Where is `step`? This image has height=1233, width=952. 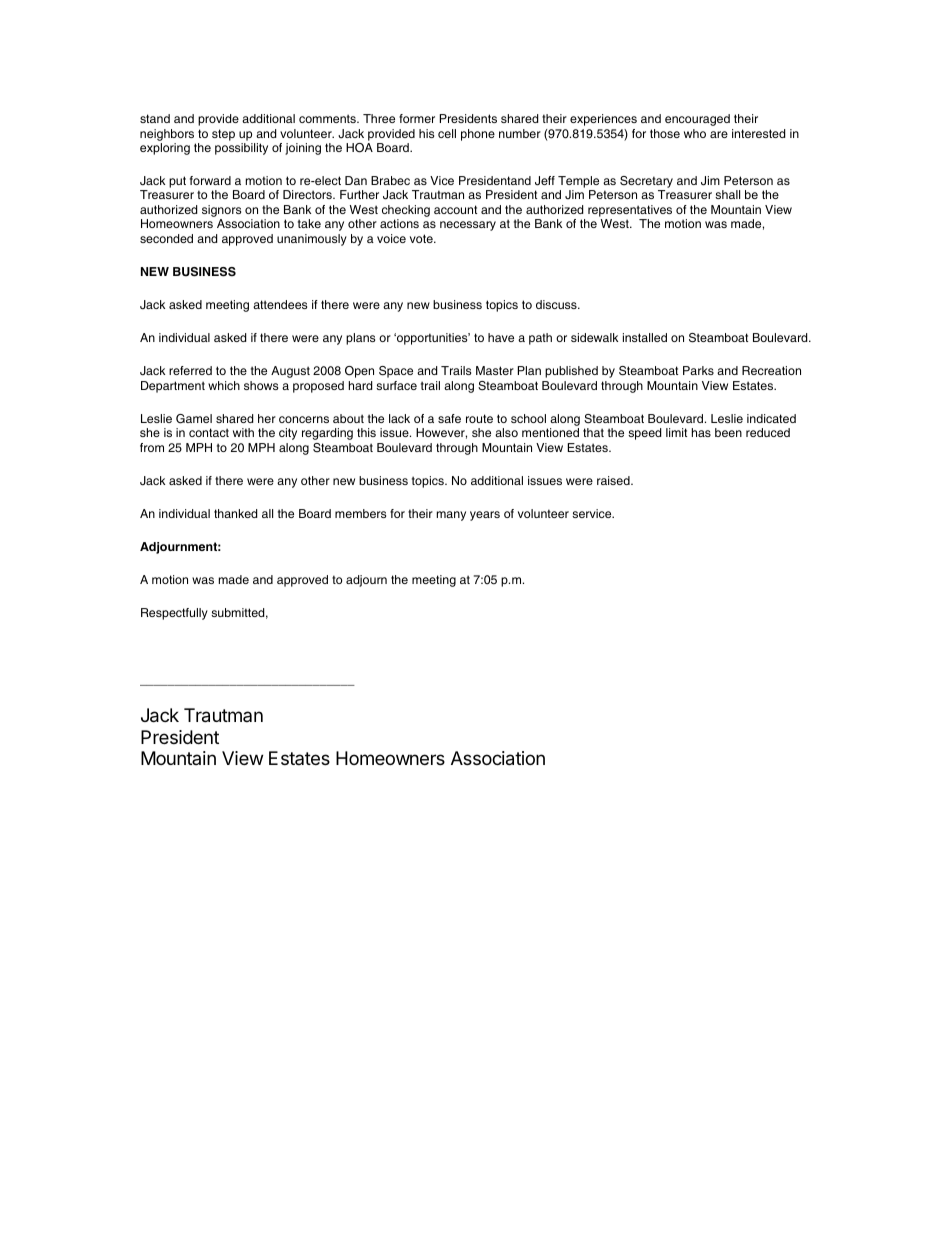 step is located at coordinates (223, 135).
